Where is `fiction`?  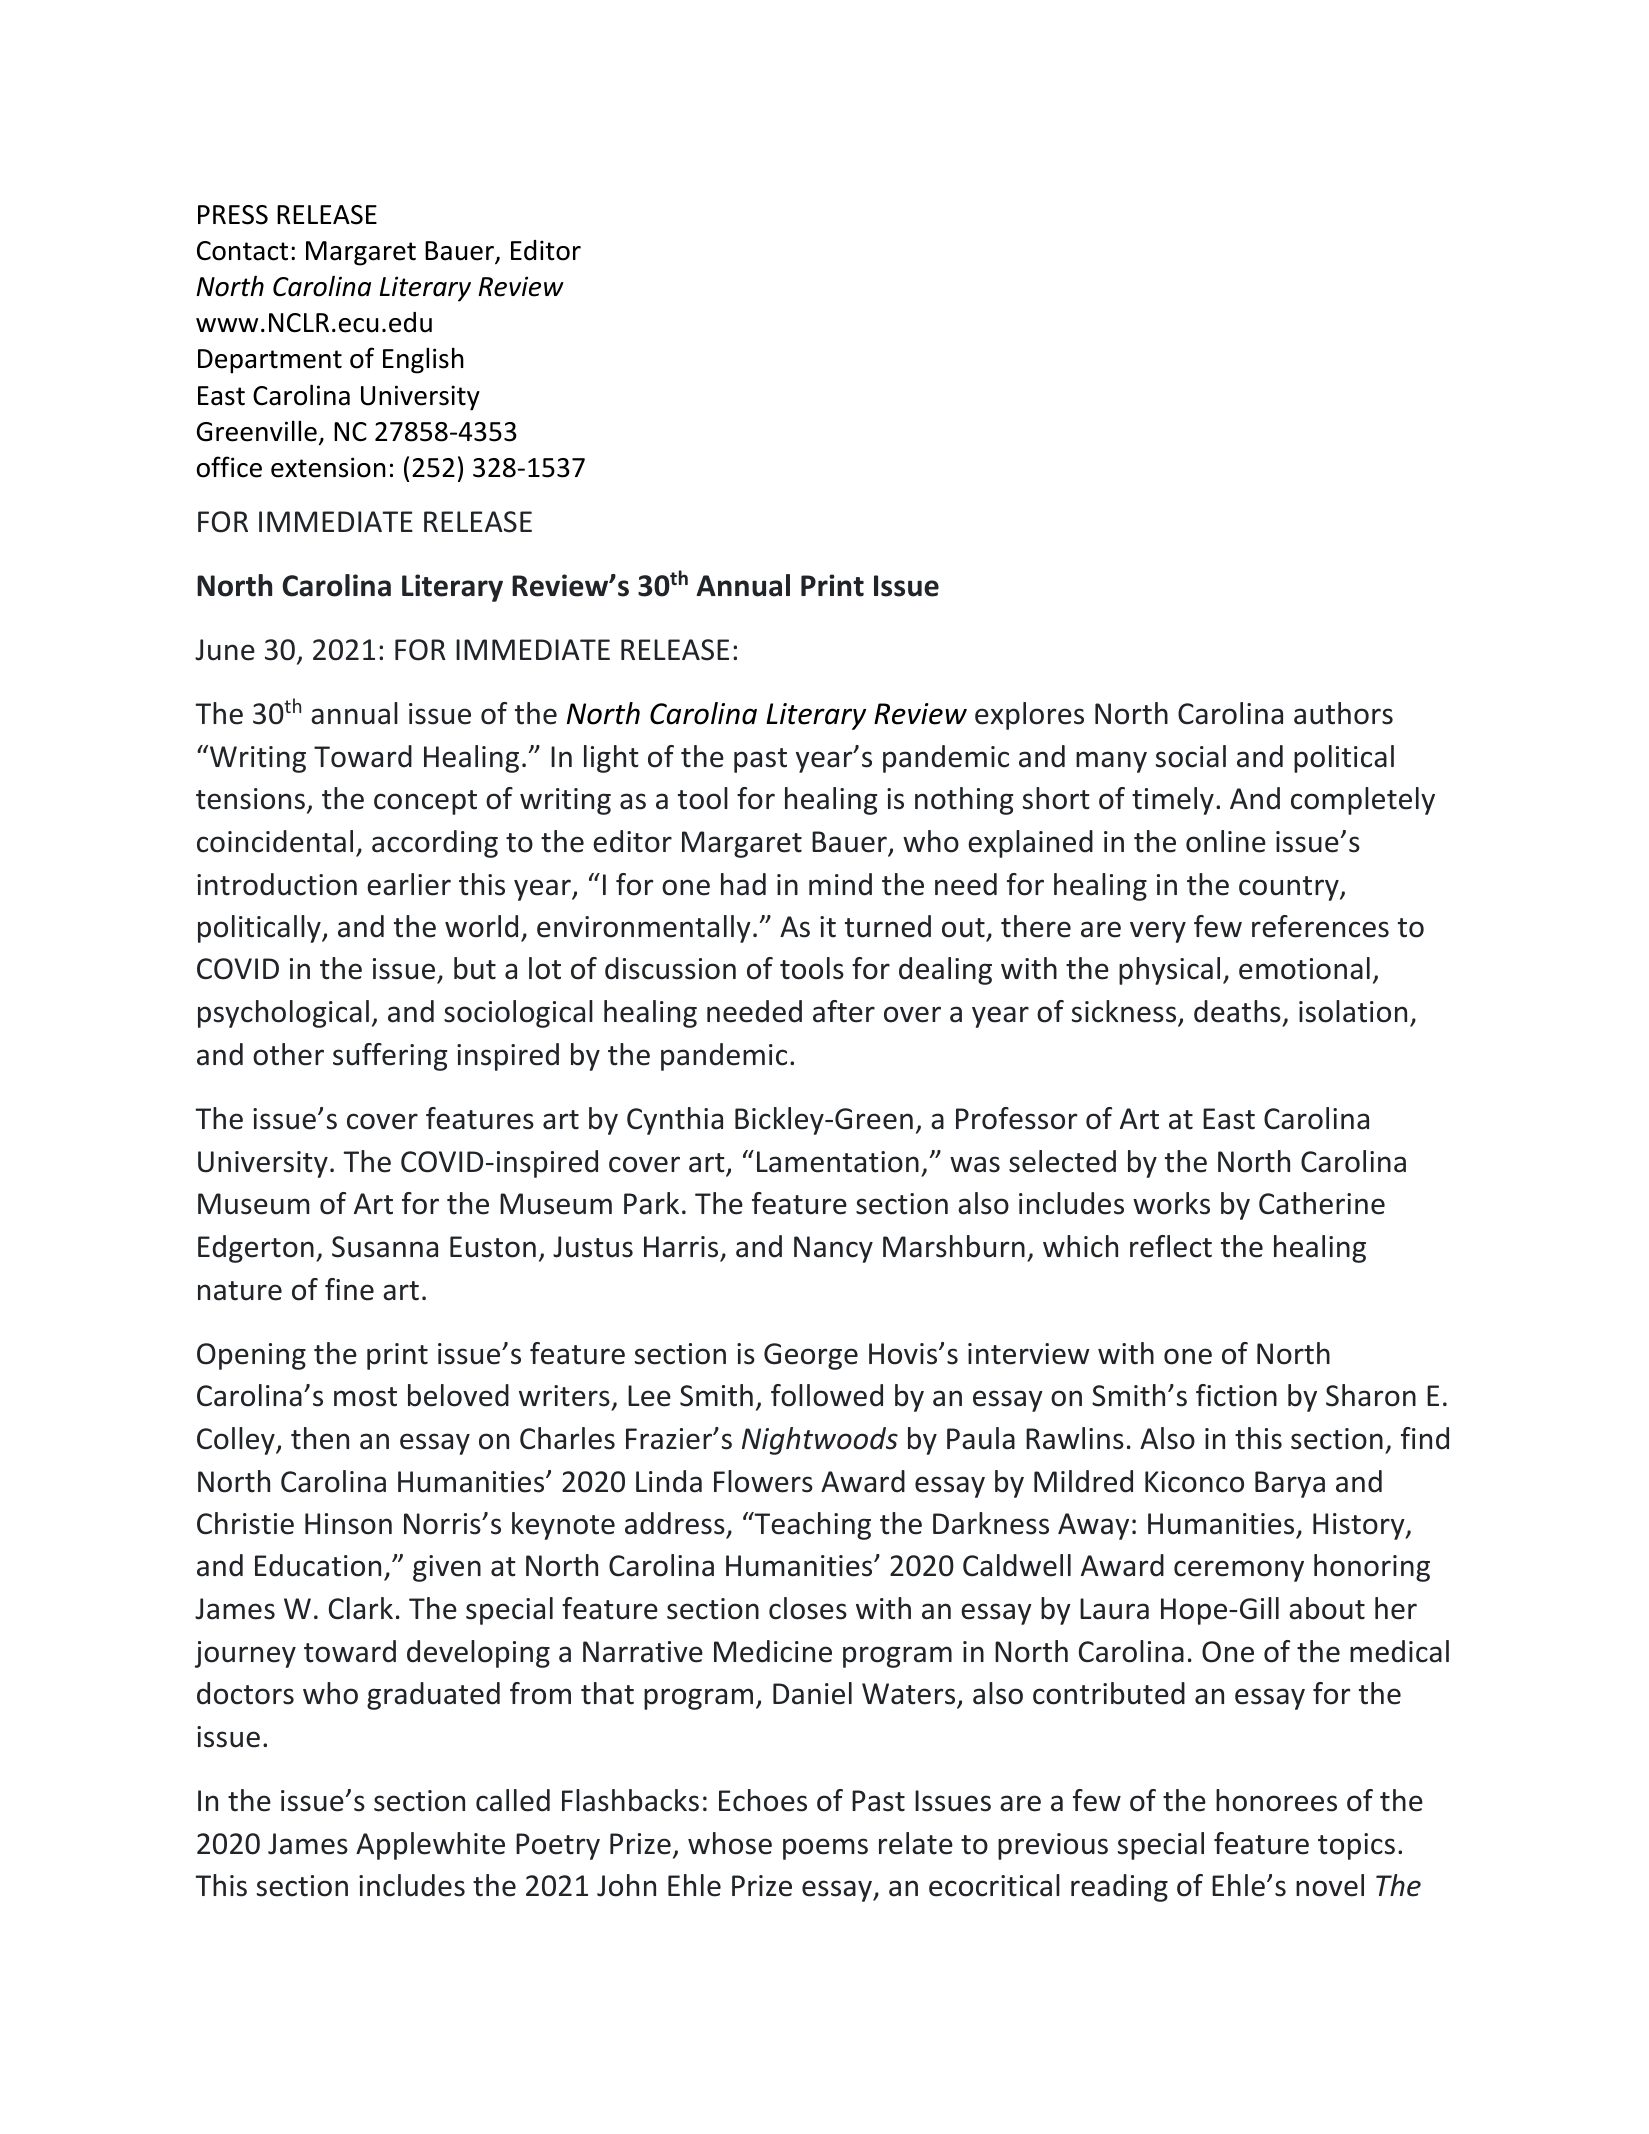 fiction is located at coordinates (1236, 1395).
